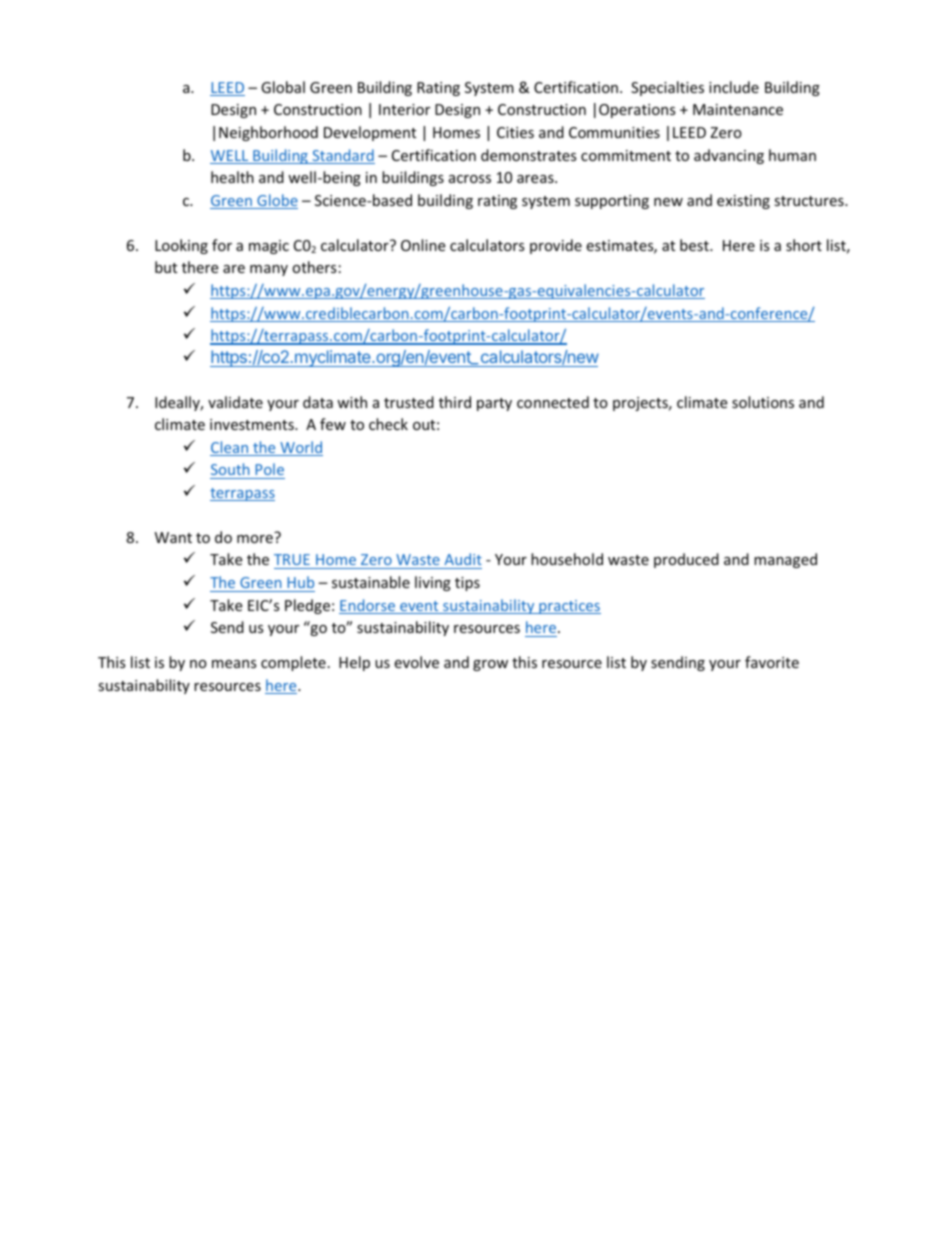  I want to click on means, so click(234, 664).
